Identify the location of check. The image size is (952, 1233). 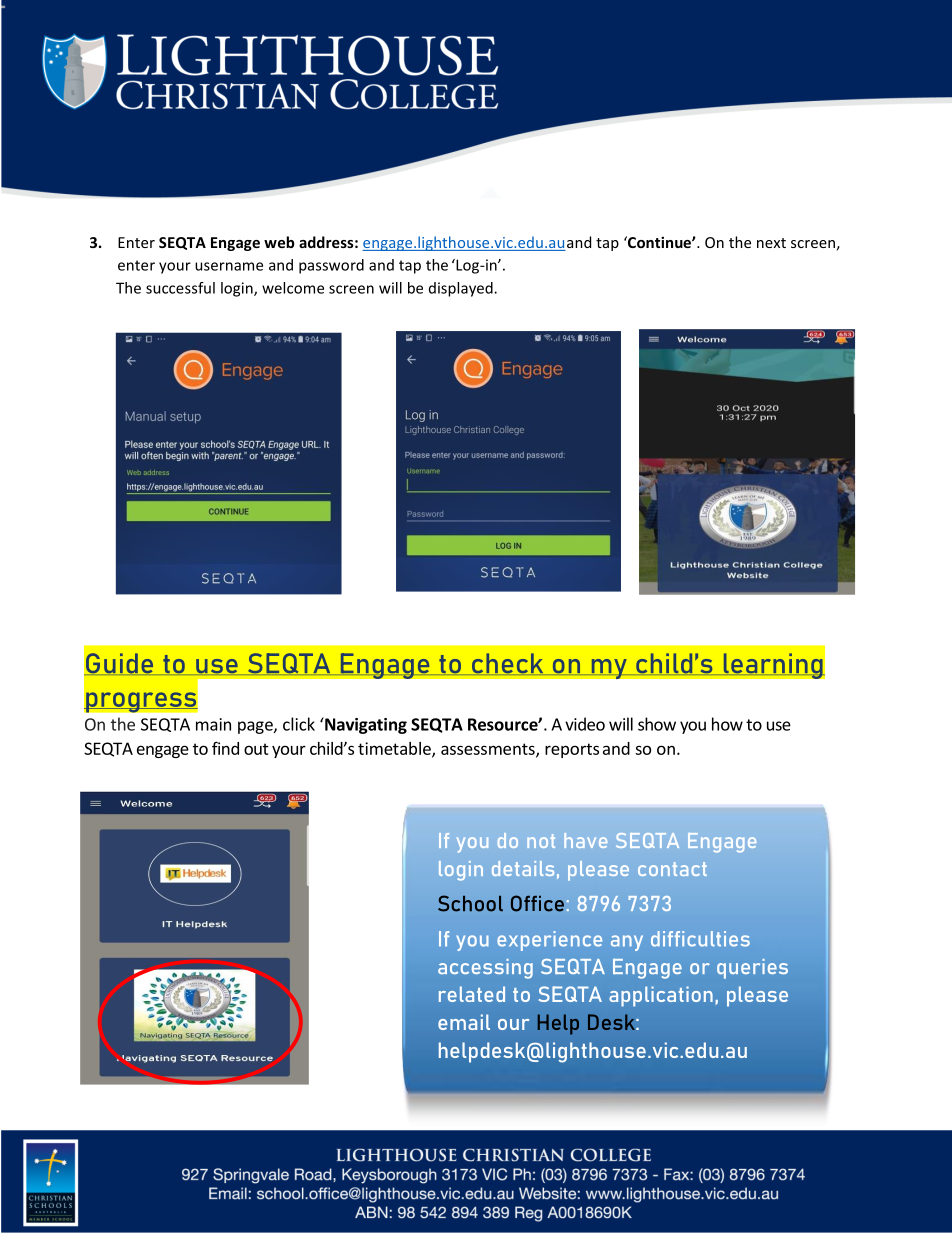
(508, 664).
